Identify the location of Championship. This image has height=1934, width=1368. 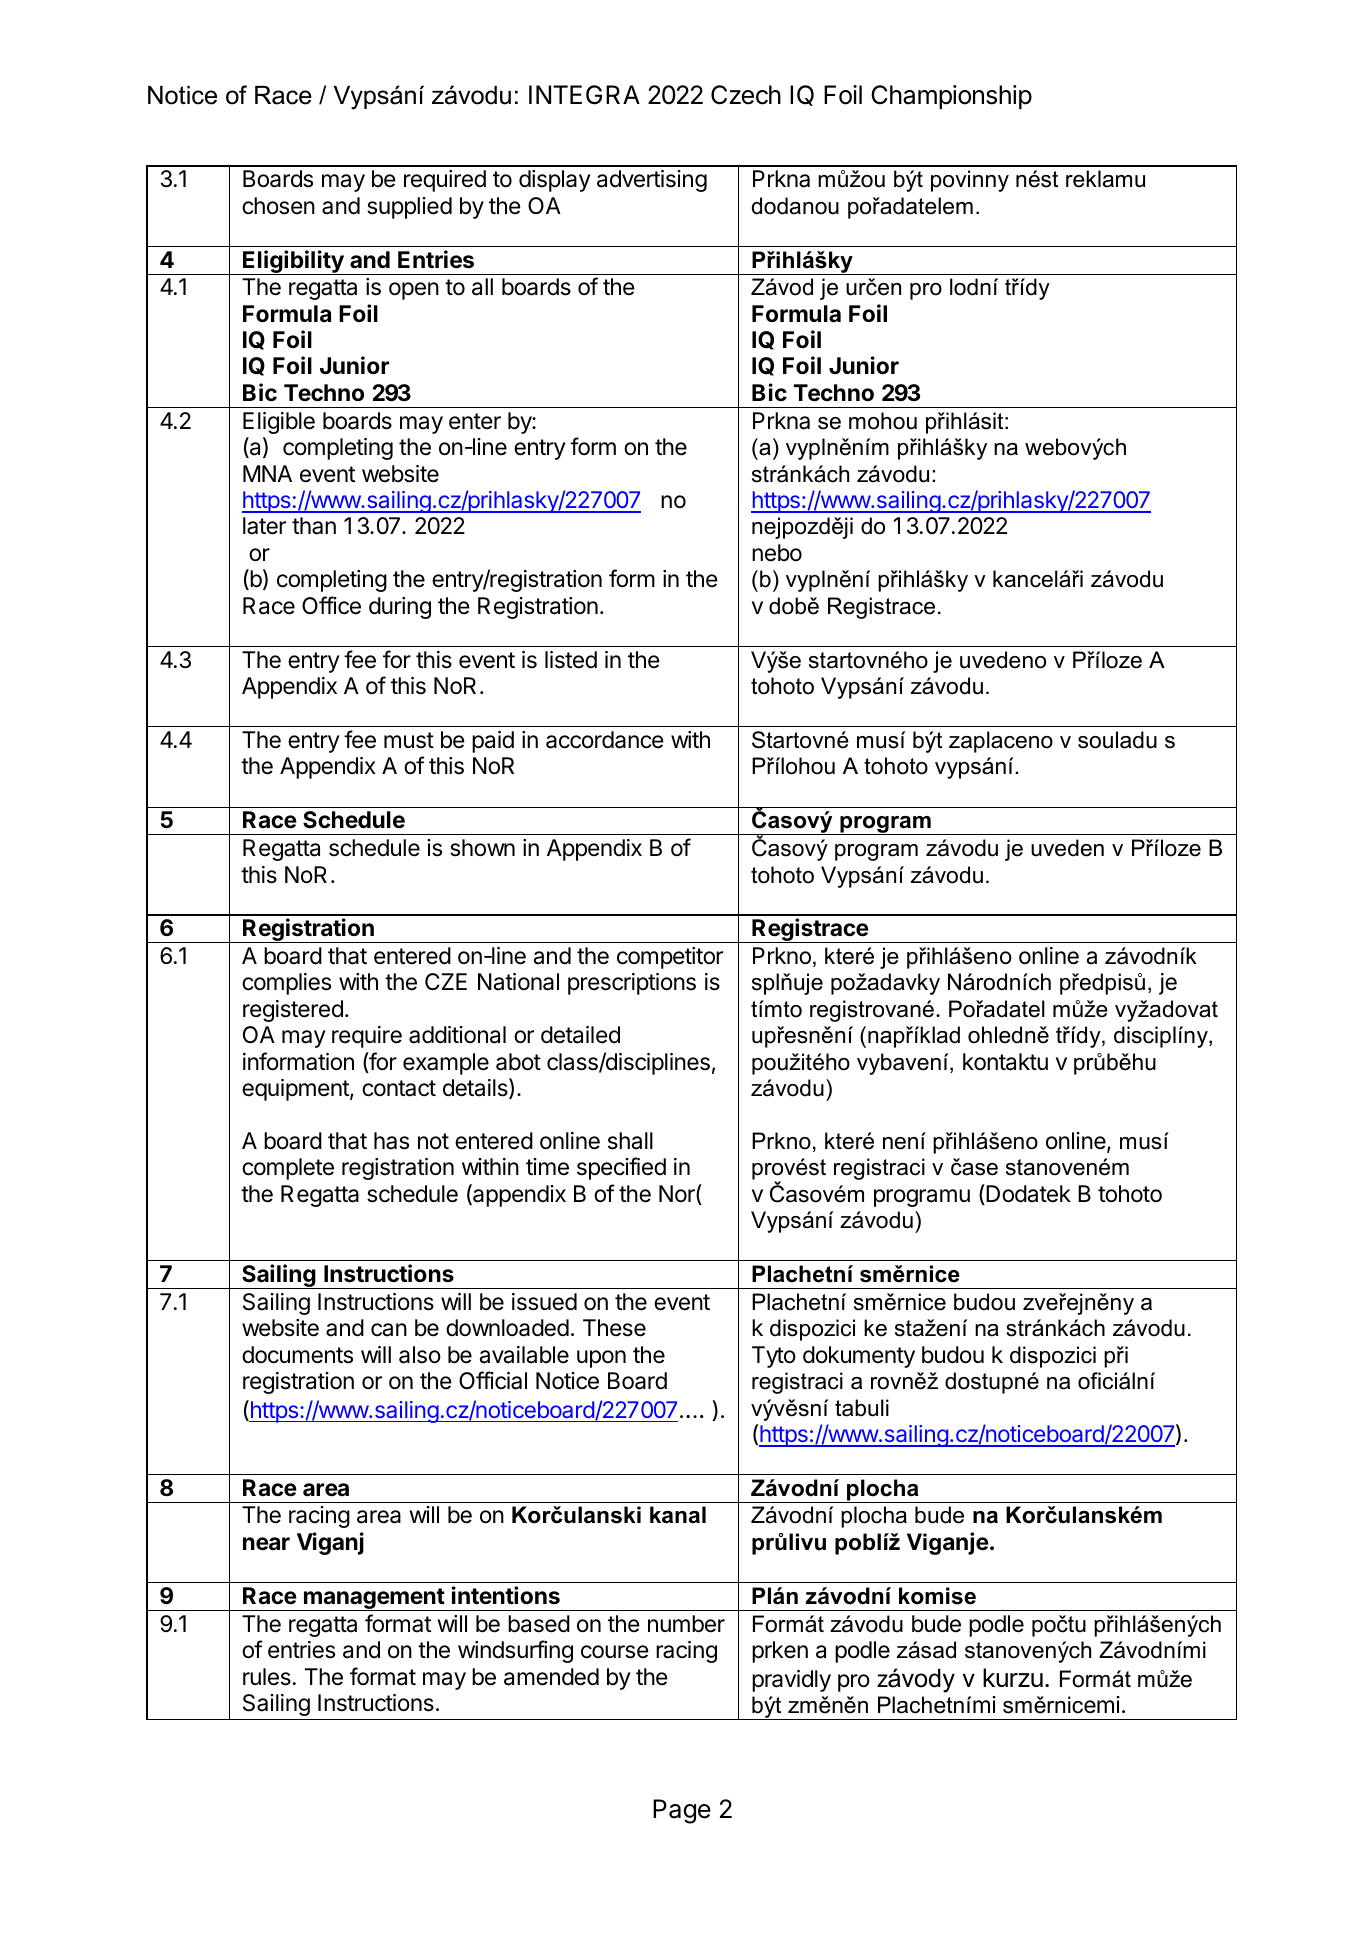
(951, 97).
